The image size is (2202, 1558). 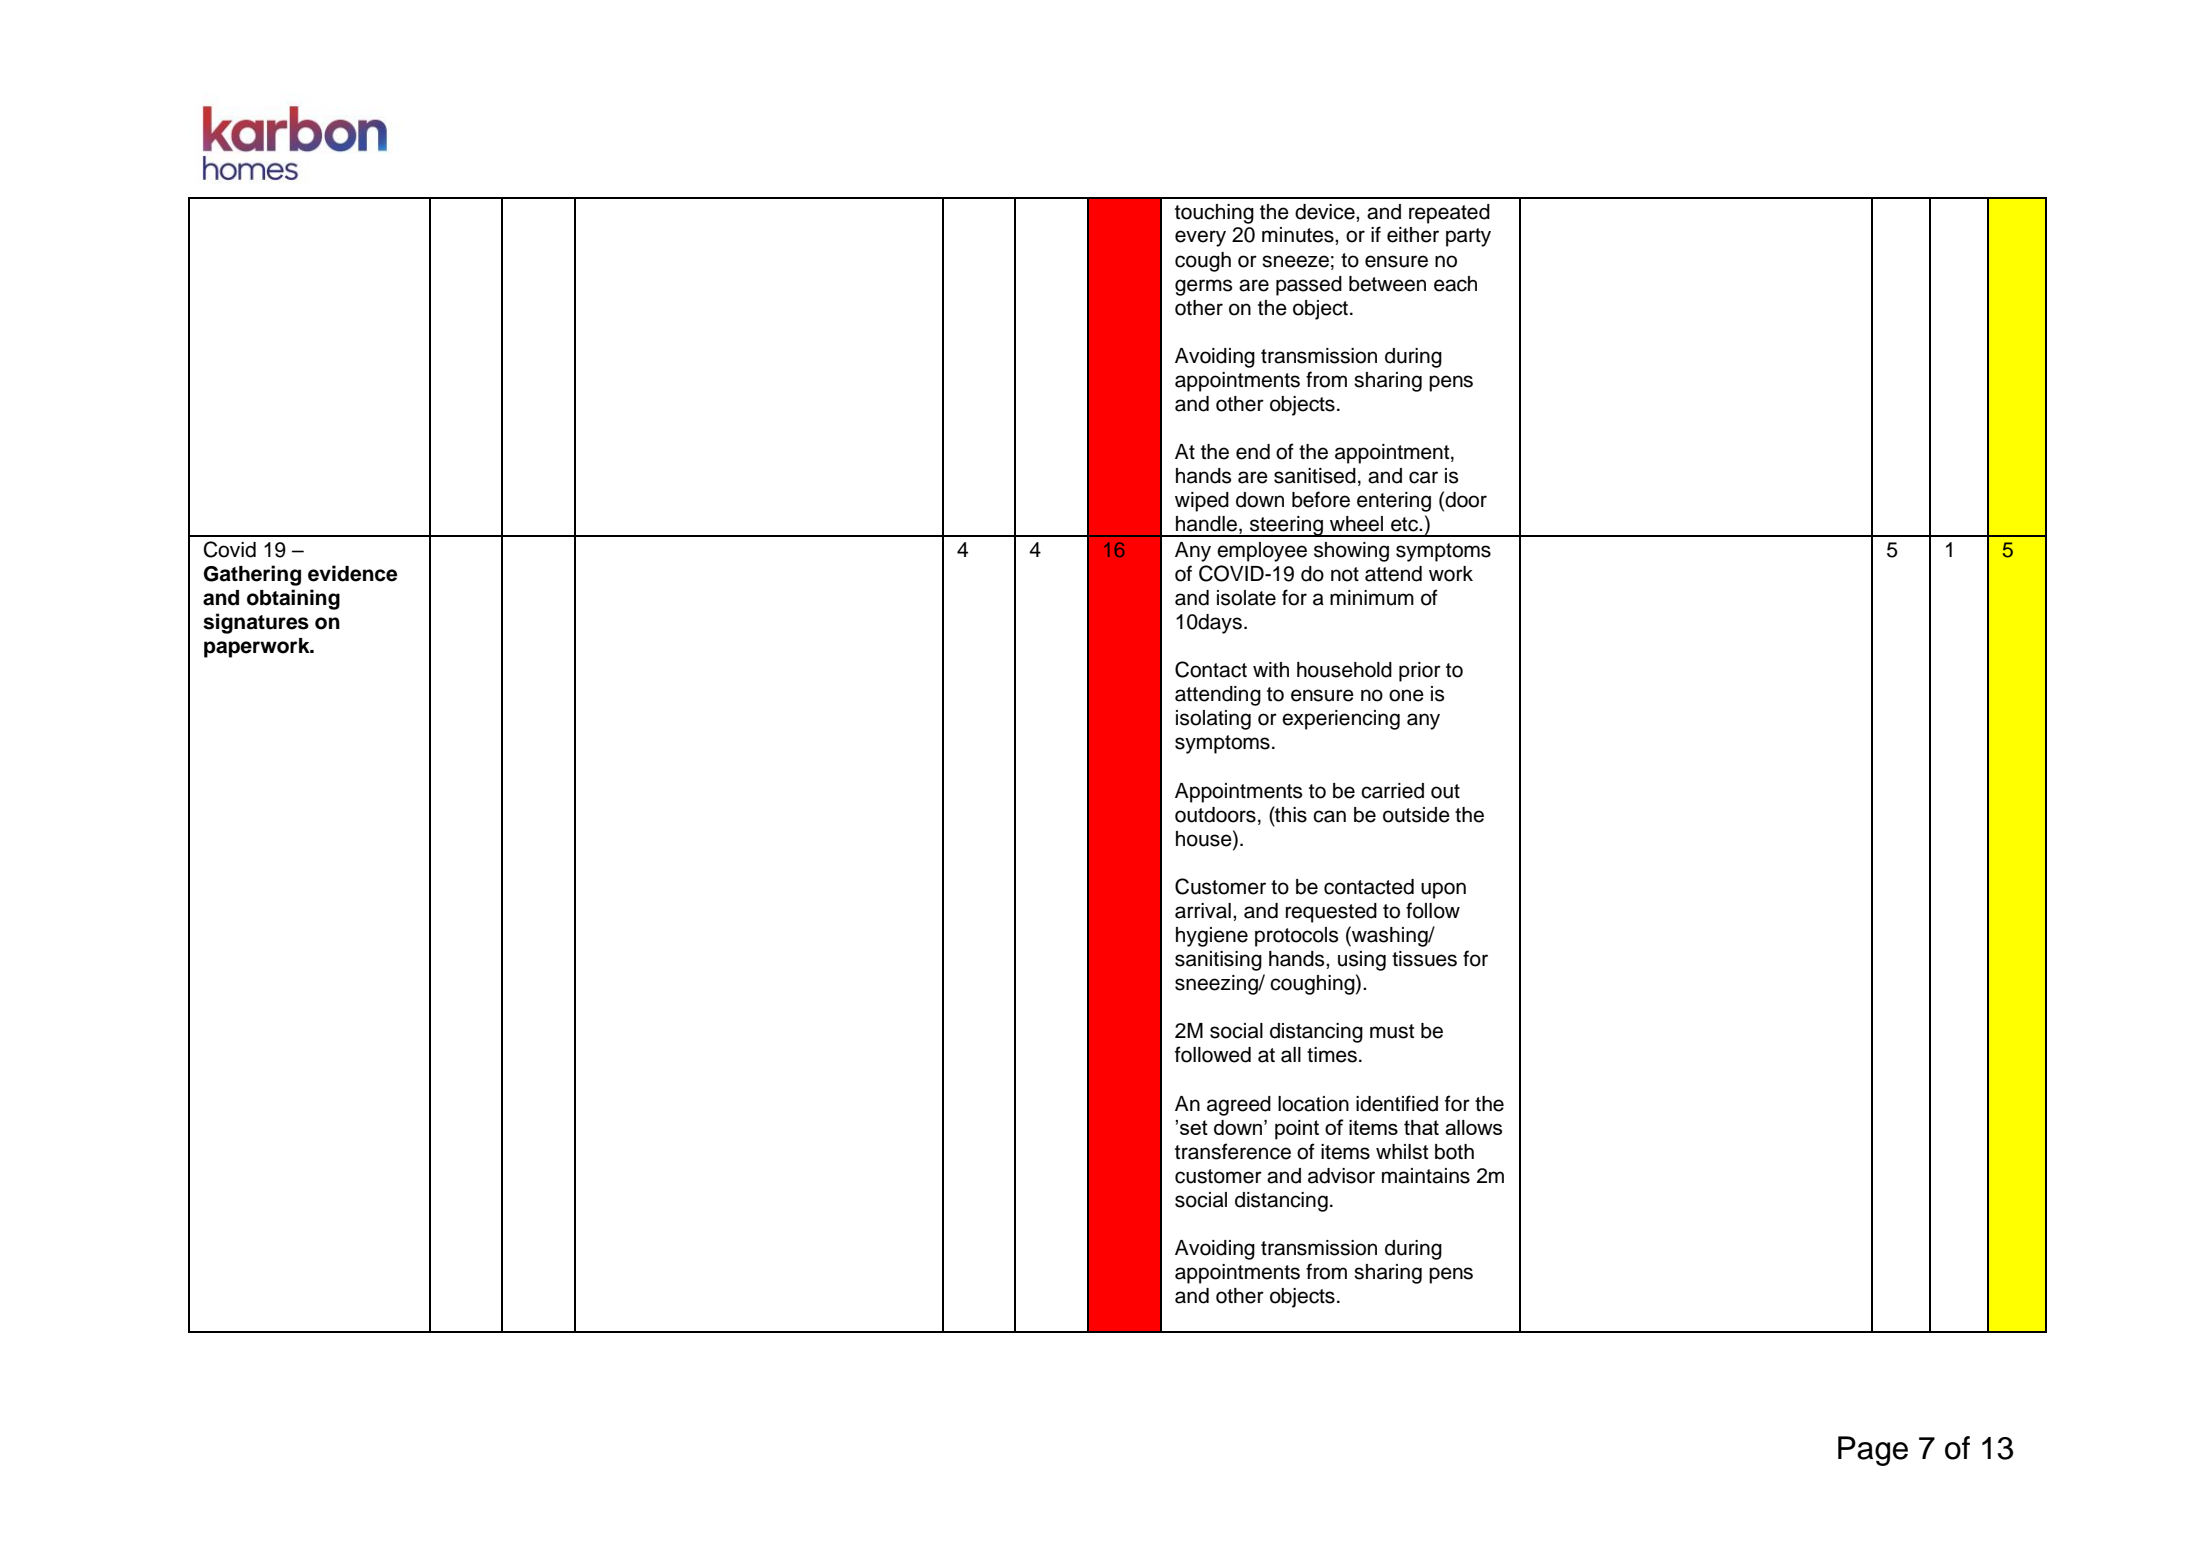 What do you see at coordinates (353, 573) in the screenshot?
I see `evidence` at bounding box center [353, 573].
